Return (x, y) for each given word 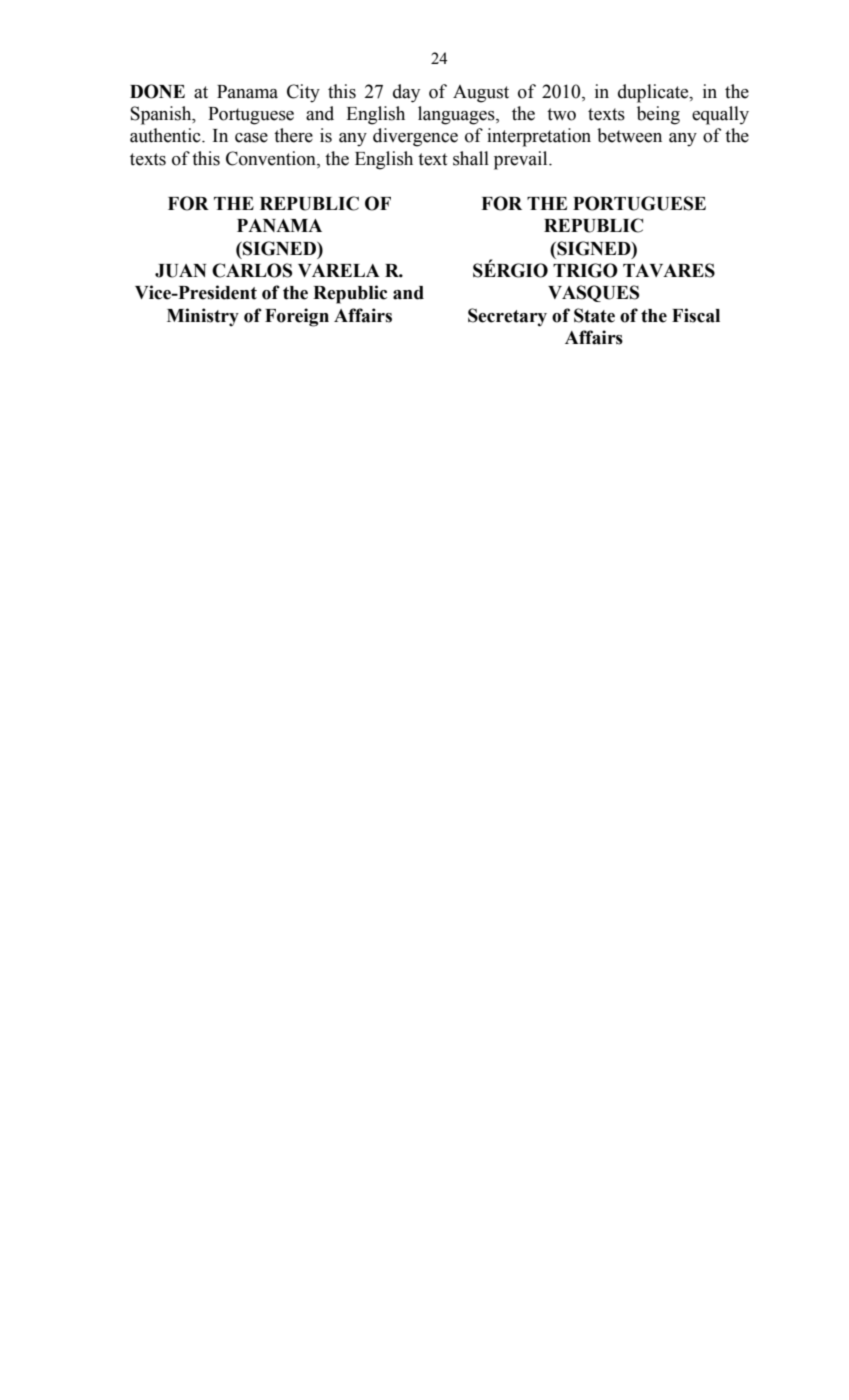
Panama (247, 92)
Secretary (507, 317)
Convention (272, 158)
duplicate (654, 93)
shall (471, 158)
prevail (522, 160)
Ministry (203, 317)
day (406, 93)
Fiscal (696, 315)
